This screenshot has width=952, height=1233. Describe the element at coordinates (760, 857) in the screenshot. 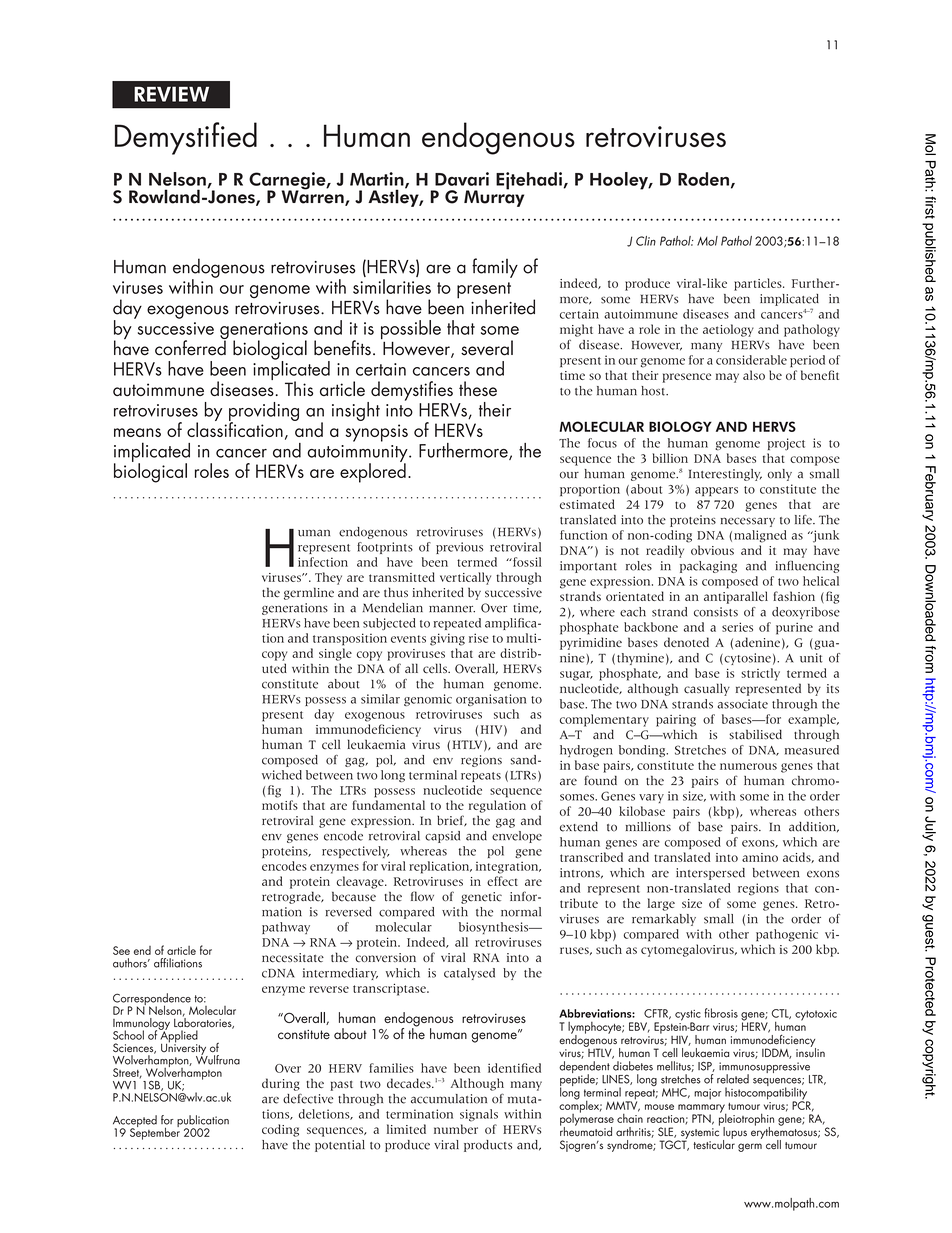

I see `amino` at that location.
